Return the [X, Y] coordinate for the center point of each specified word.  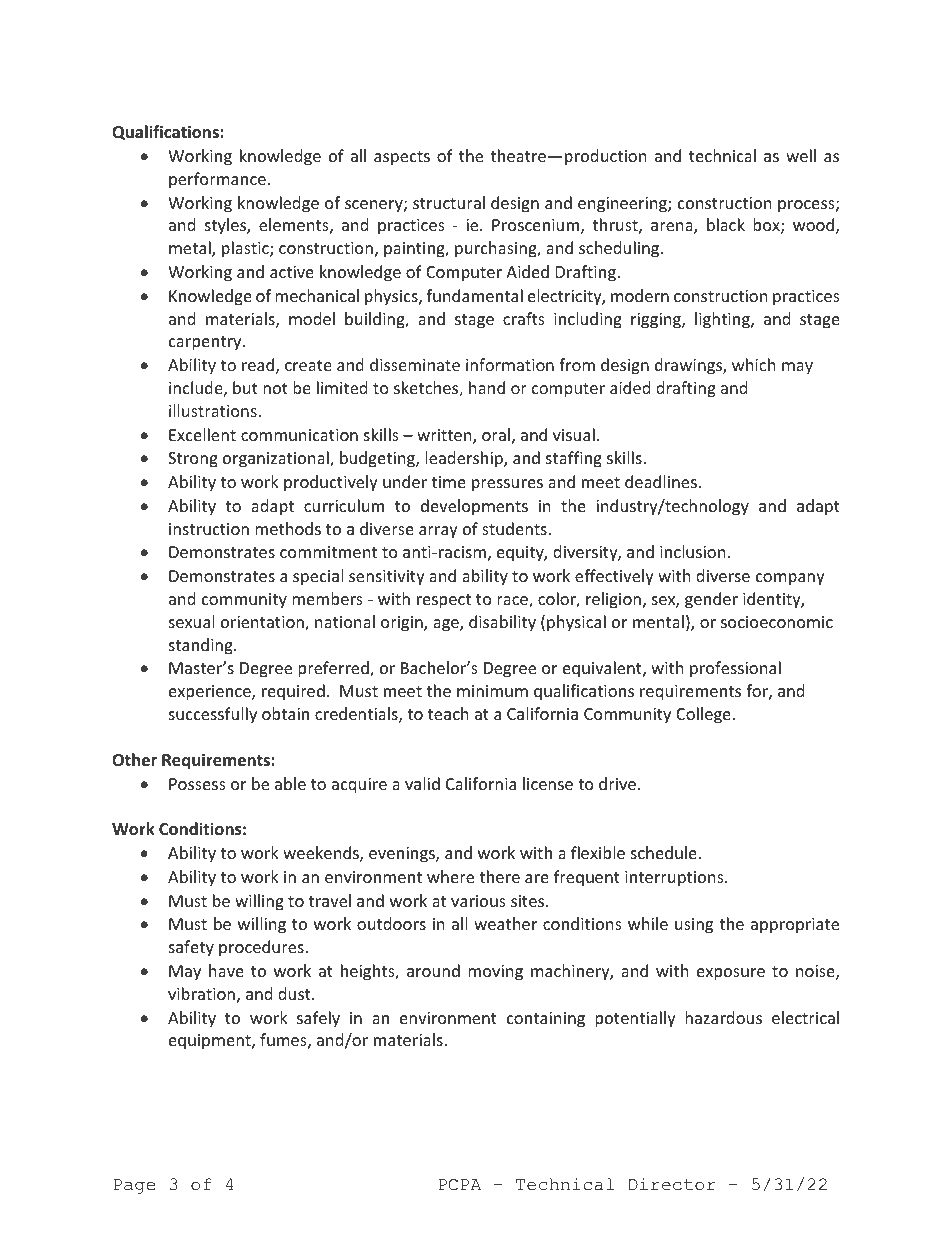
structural [449, 202]
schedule [664, 852]
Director [672, 1184]
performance [217, 180]
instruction [209, 529]
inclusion [693, 551]
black [726, 224]
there [499, 876]
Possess [197, 784]
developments [474, 507]
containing [546, 1020]
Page [134, 1186]
